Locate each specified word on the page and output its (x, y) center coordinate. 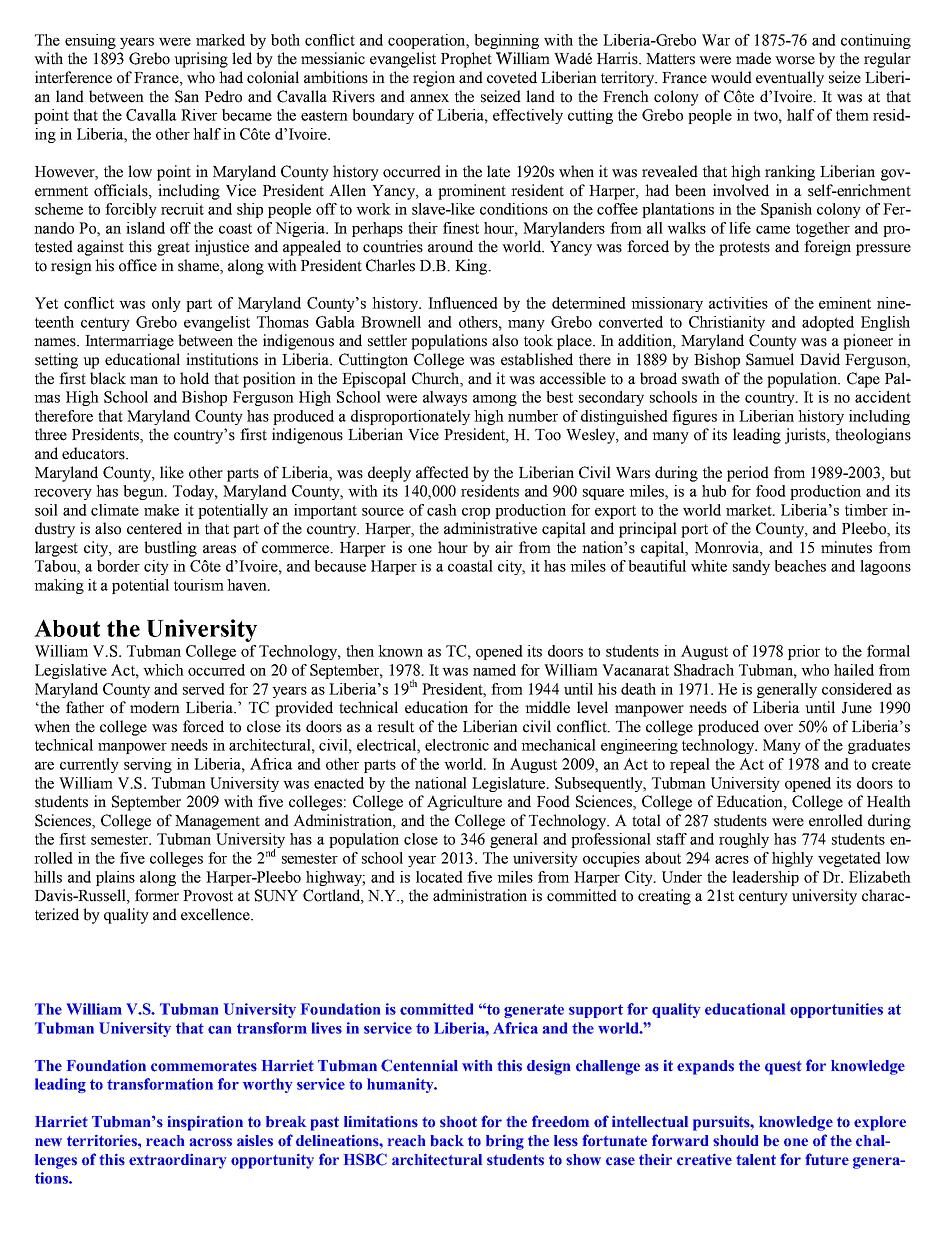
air (504, 547)
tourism (199, 585)
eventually (790, 79)
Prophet (466, 60)
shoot (458, 1122)
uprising (201, 60)
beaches (800, 566)
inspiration (205, 1123)
